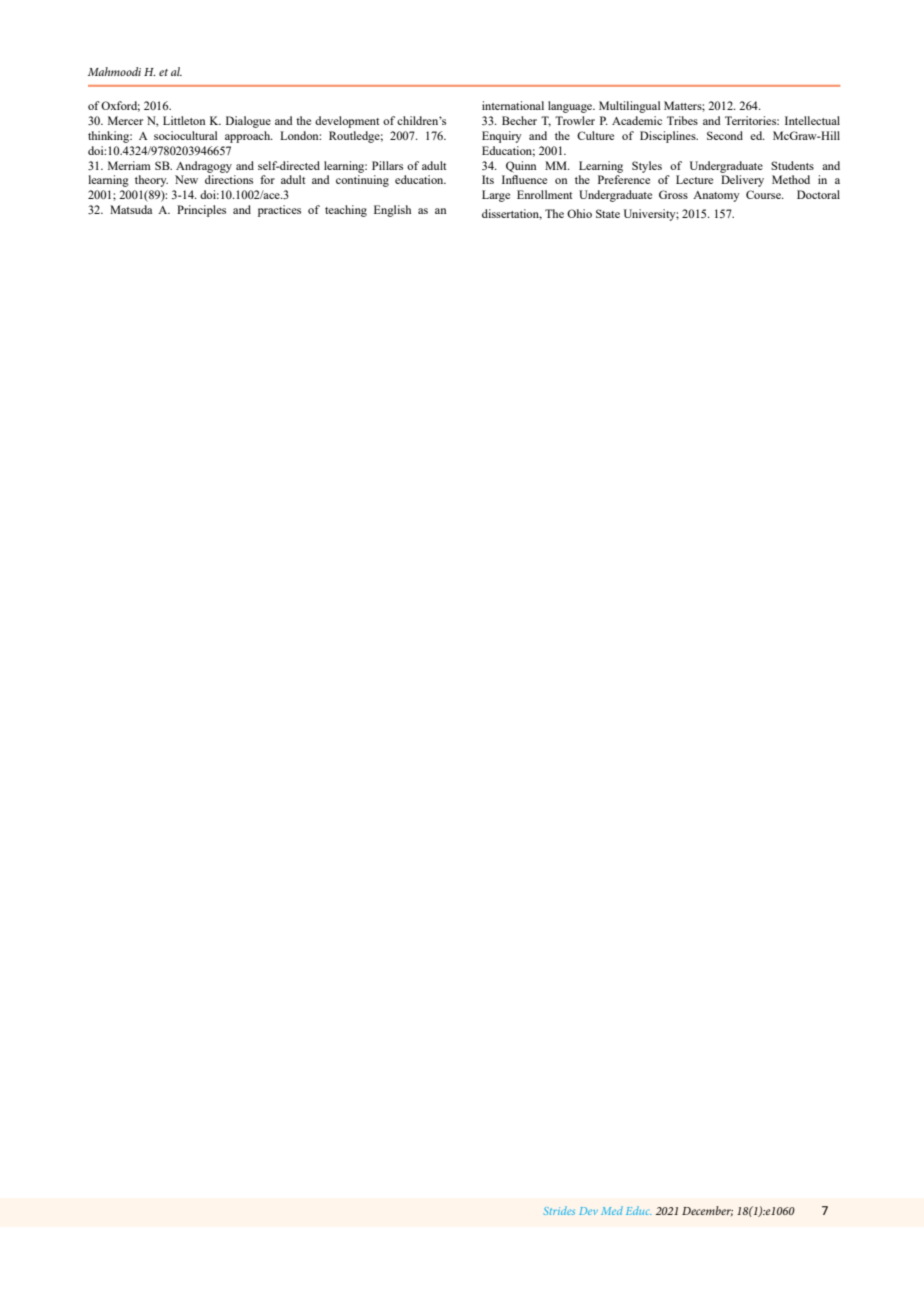  Describe the element at coordinates (673, 194) in the screenshot. I see `Gross` at that location.
